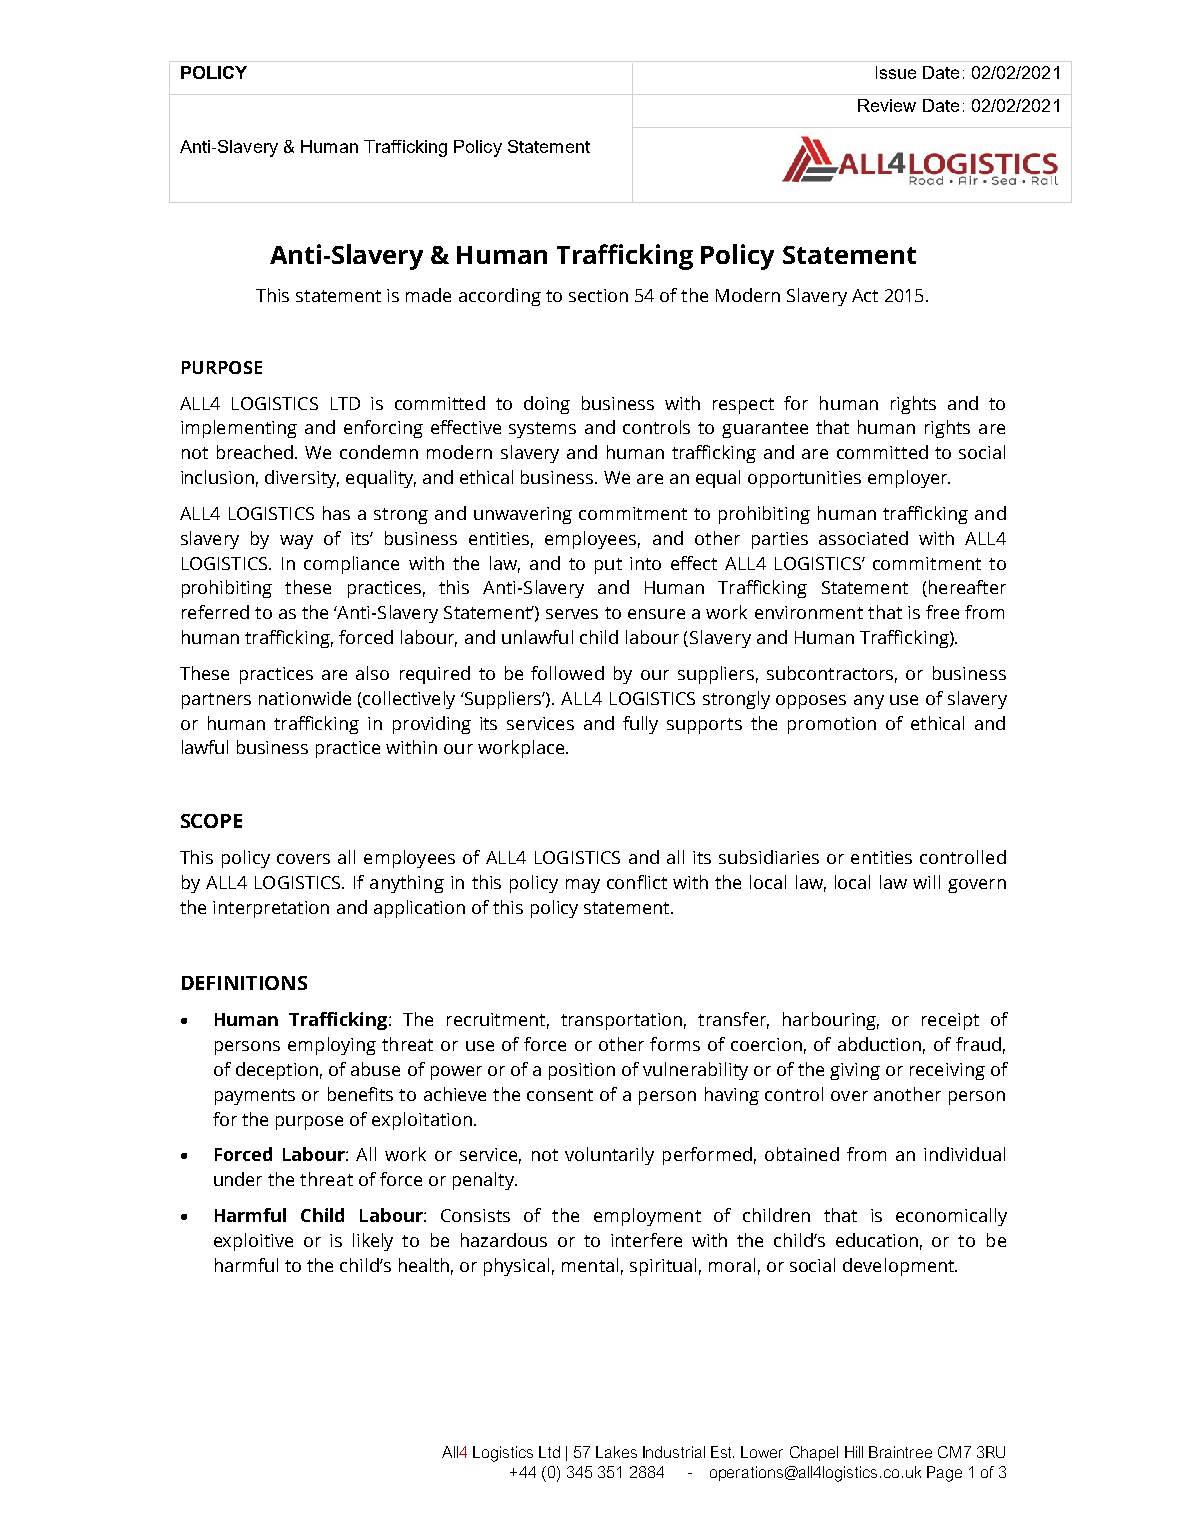  Describe the element at coordinates (616, 1452) in the page. I see `Lakes` at that location.
